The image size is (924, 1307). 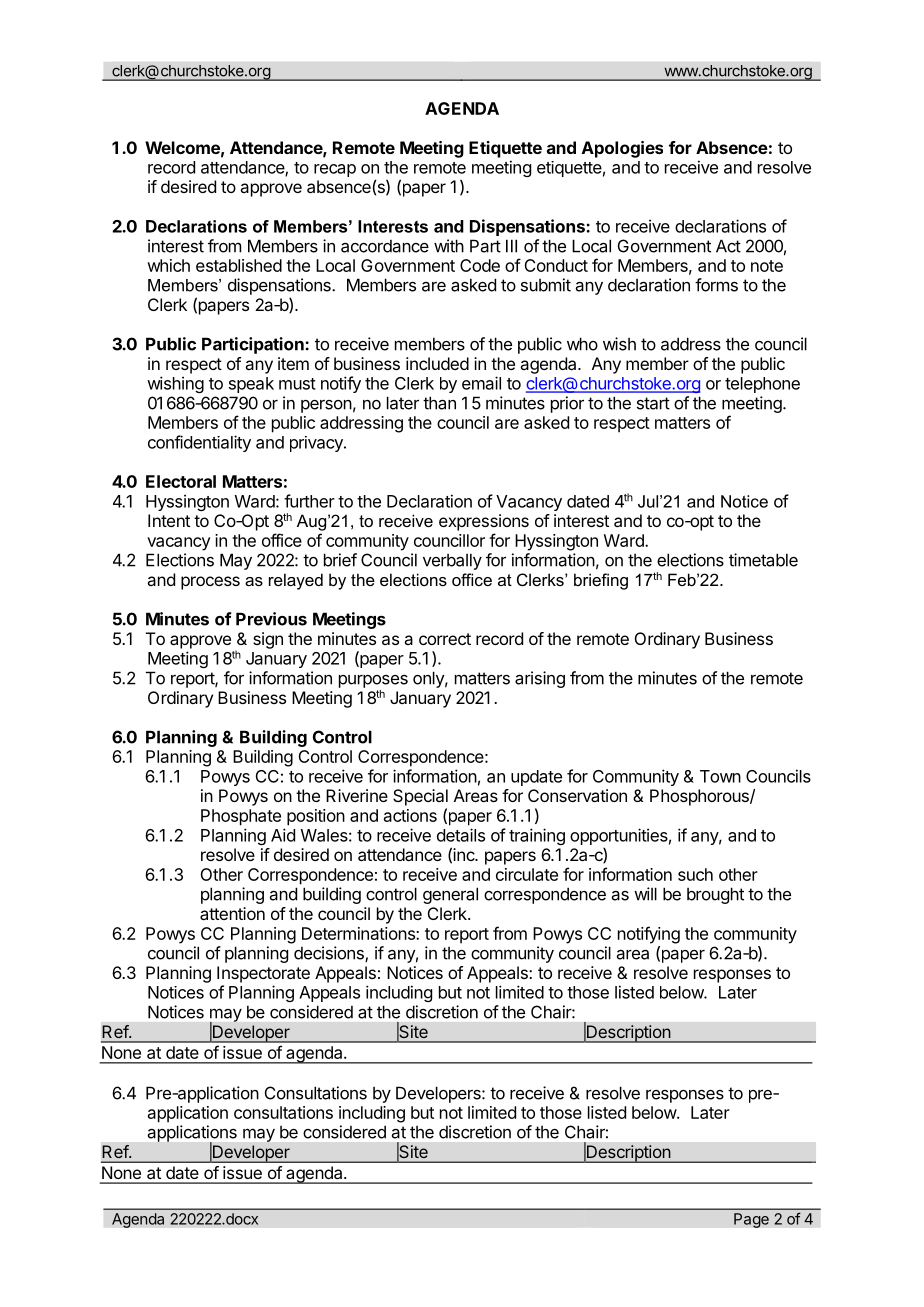 What do you see at coordinates (461, 835) in the screenshot?
I see `details` at bounding box center [461, 835].
